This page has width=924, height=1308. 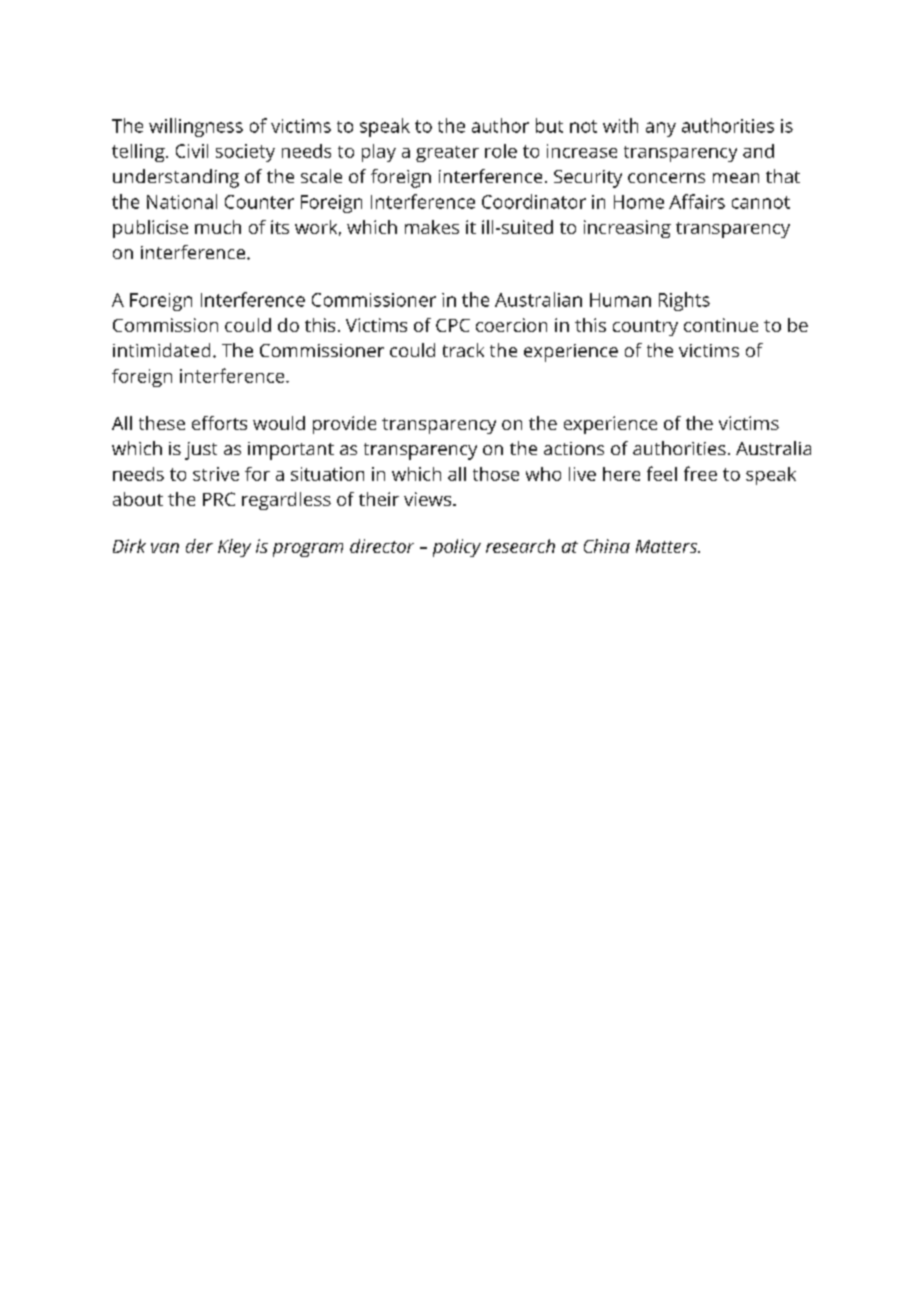 What do you see at coordinates (196, 127) in the page?
I see `willingness` at bounding box center [196, 127].
